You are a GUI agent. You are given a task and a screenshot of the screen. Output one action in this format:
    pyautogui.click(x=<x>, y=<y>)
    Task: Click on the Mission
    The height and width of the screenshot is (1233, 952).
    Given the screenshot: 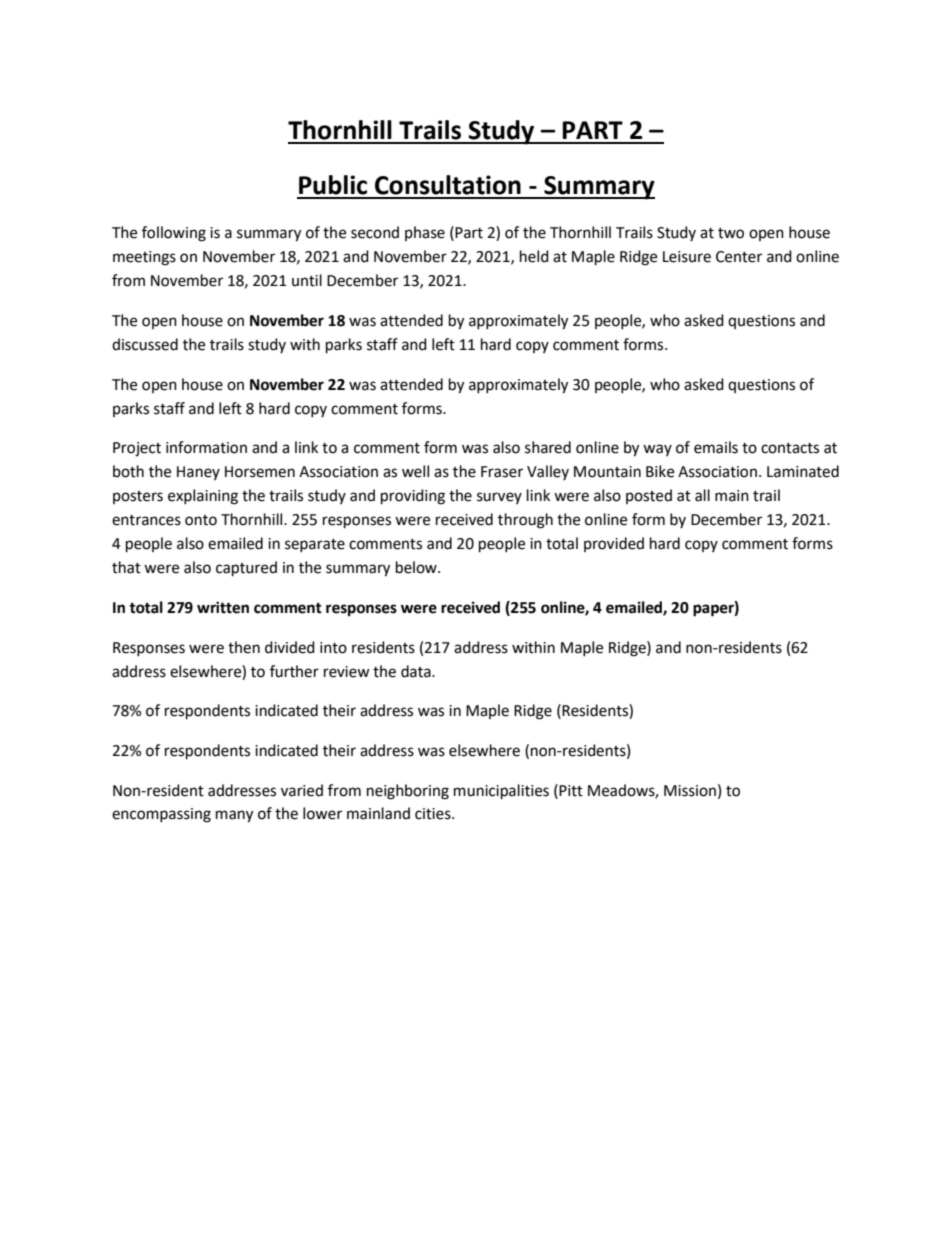 What is the action you would take?
    pyautogui.click(x=690, y=791)
